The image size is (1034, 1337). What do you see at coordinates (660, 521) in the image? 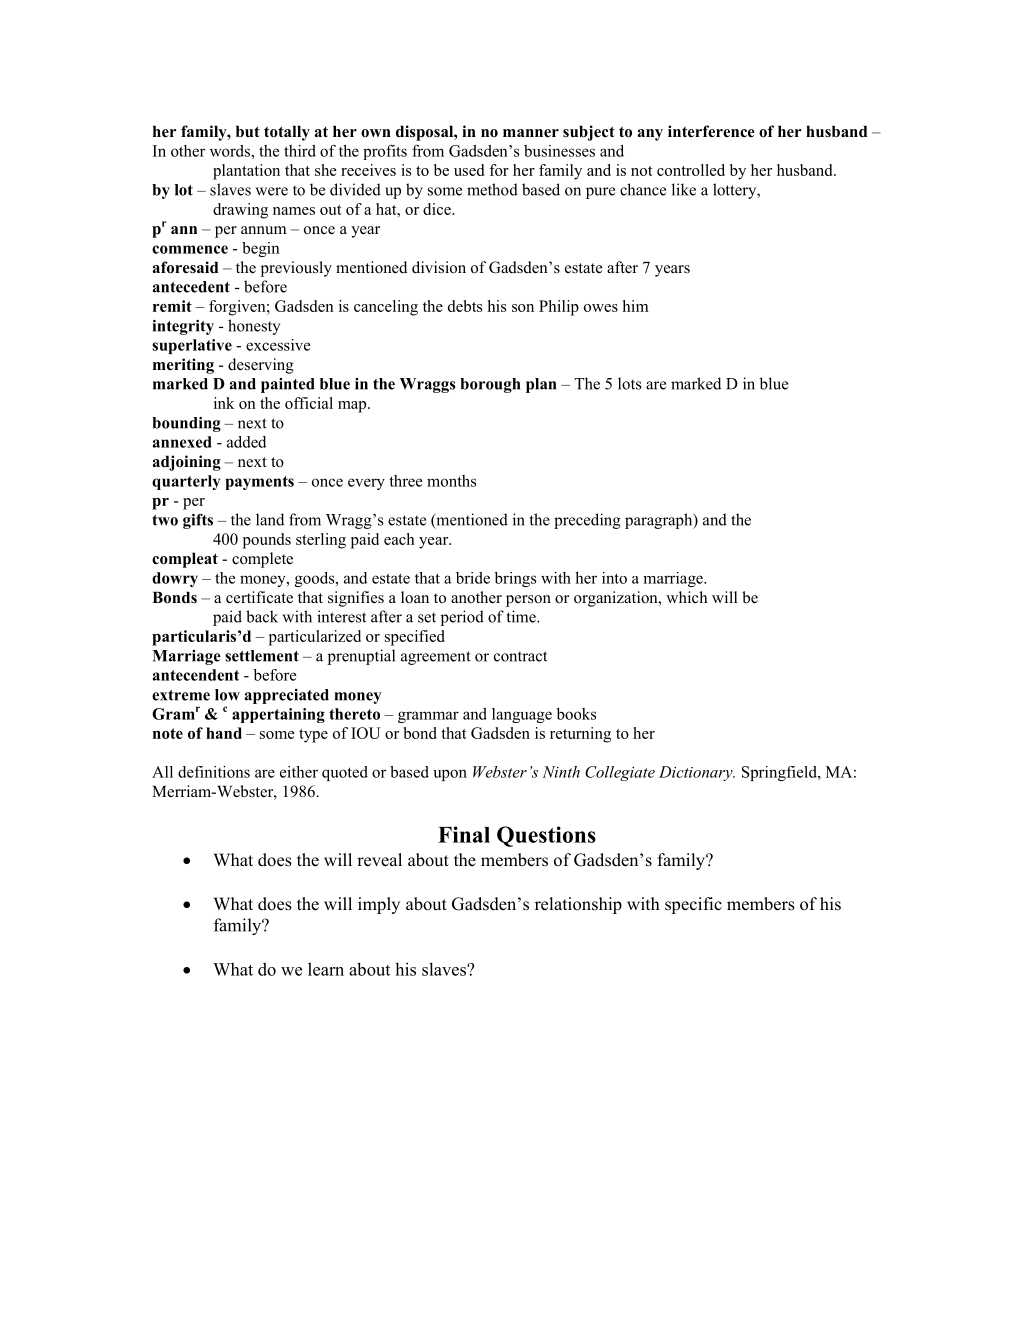
I see `paragraph` at bounding box center [660, 521].
